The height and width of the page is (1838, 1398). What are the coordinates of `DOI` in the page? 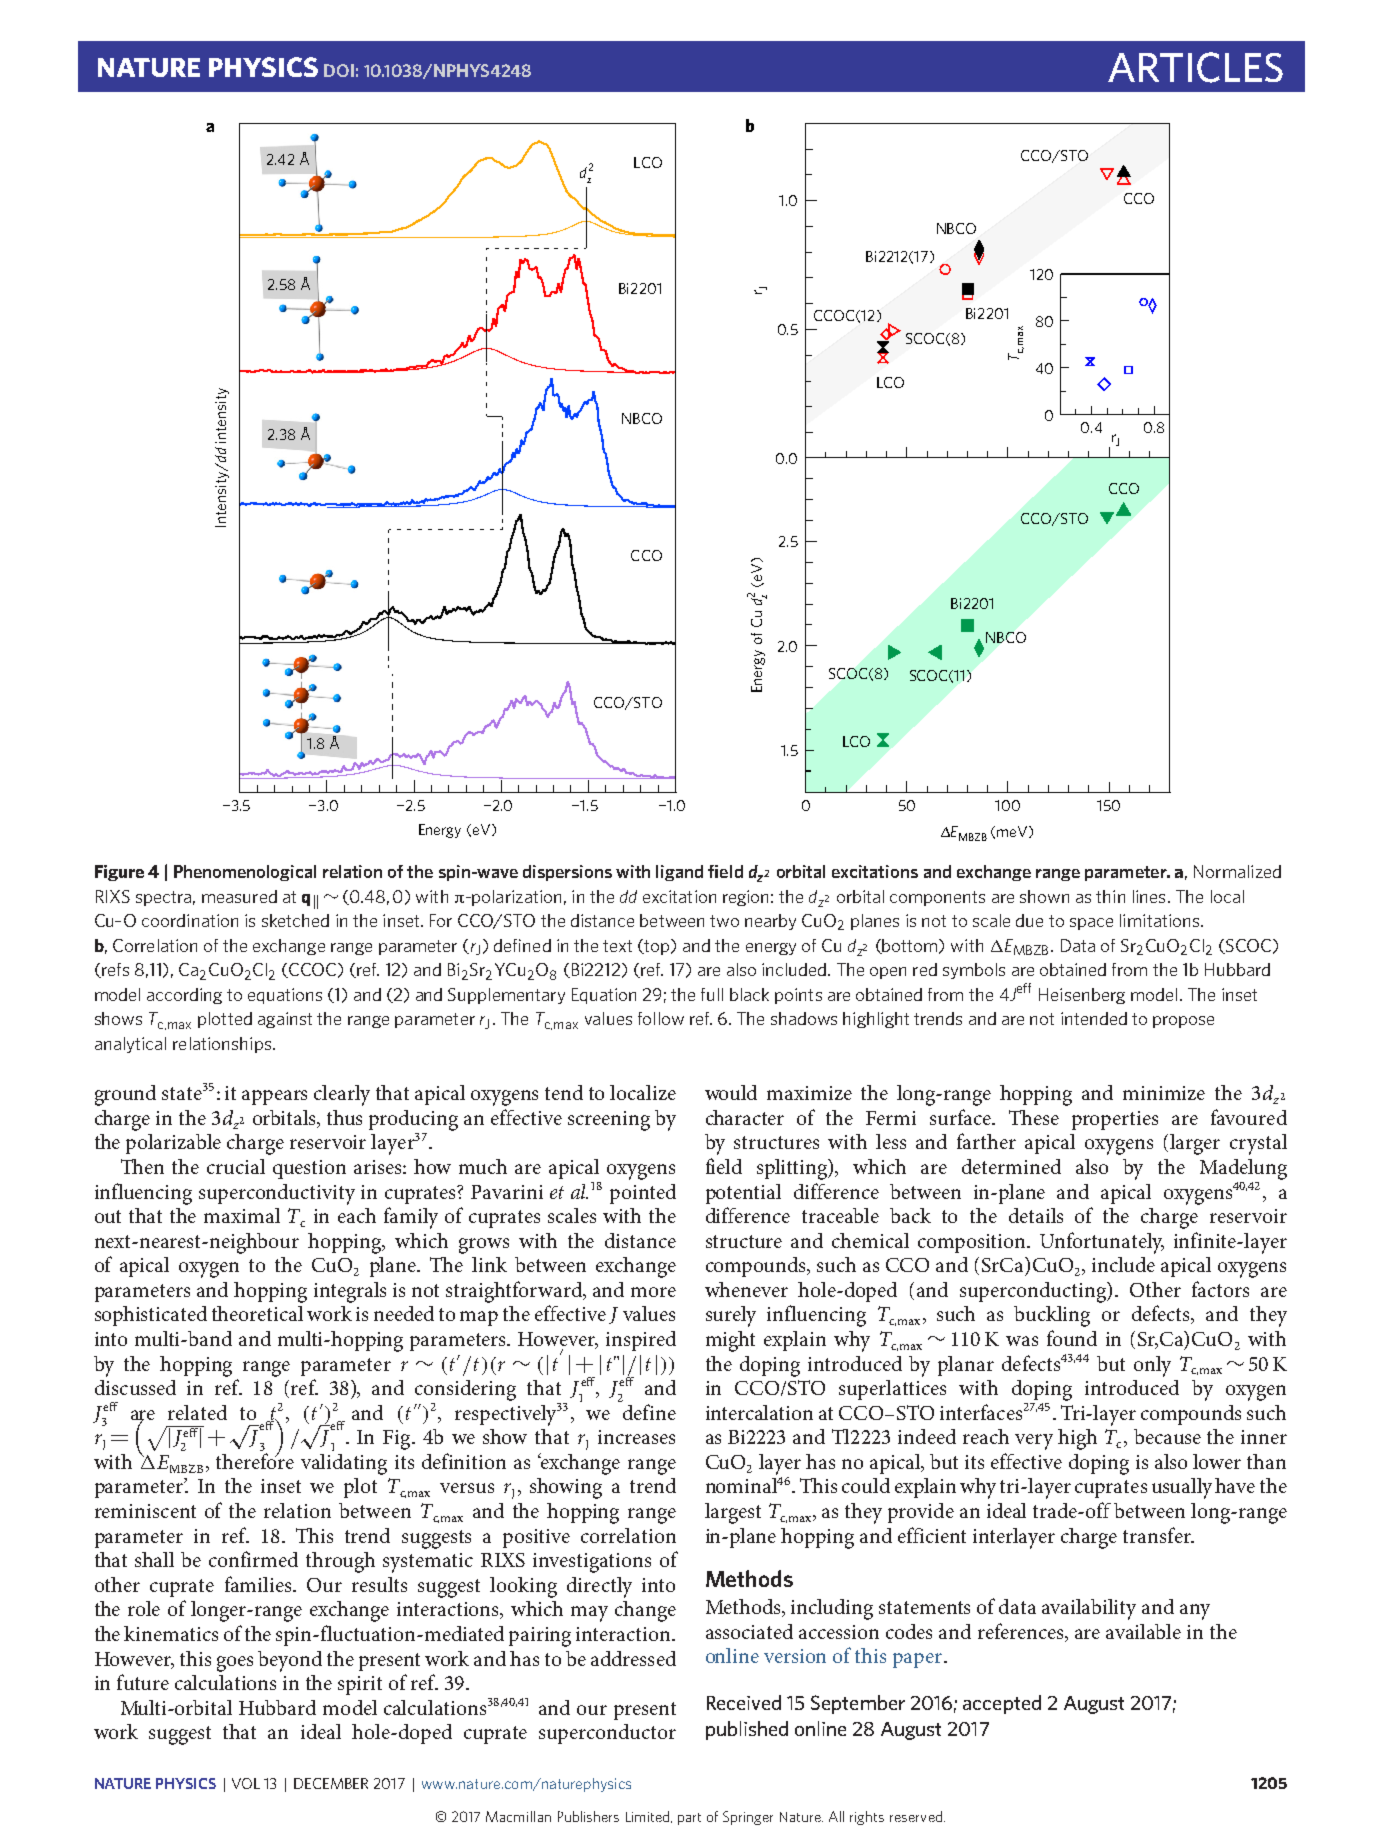 It's located at (339, 70).
